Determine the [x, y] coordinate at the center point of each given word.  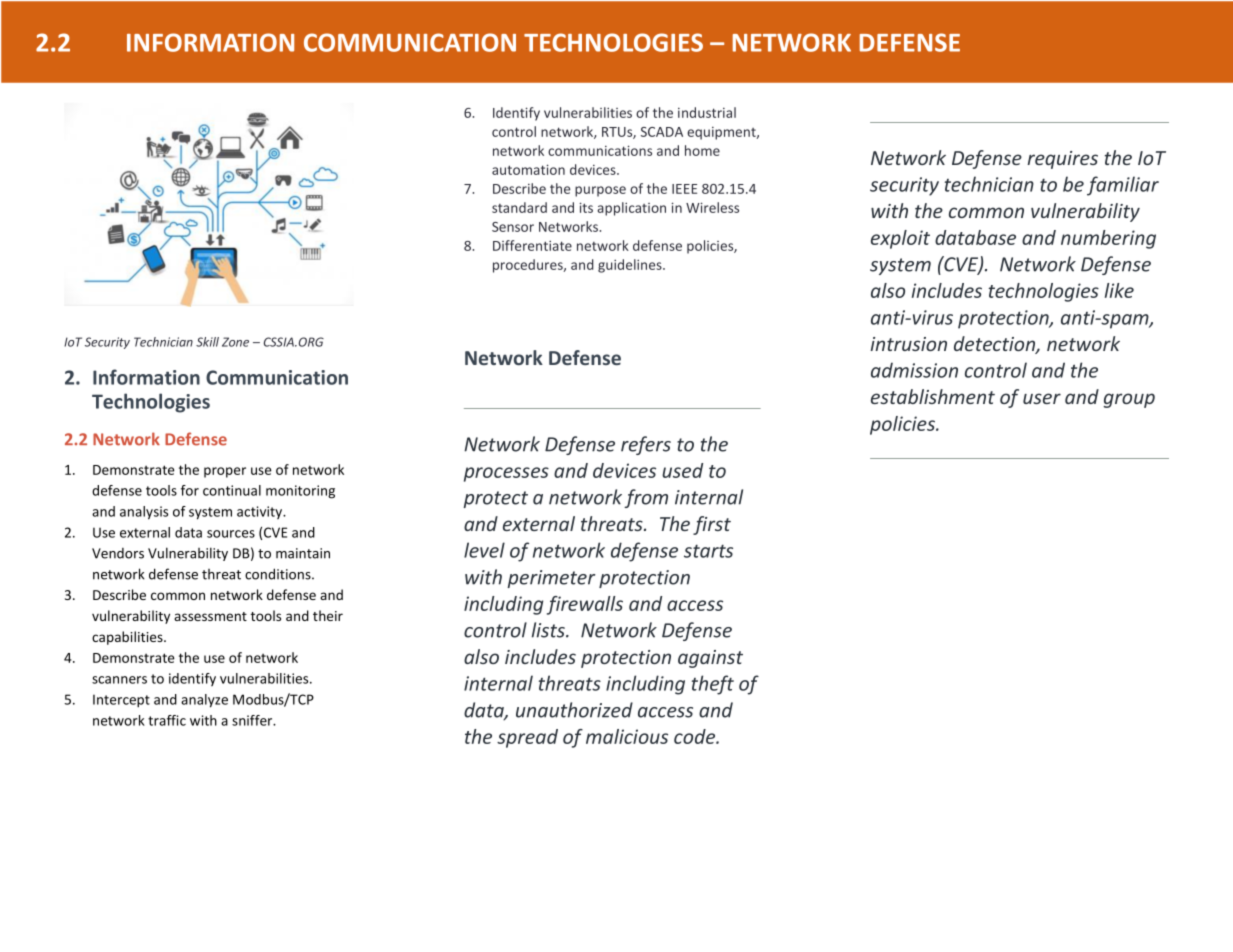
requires [1062, 160]
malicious [627, 736]
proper [225, 472]
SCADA [662, 132]
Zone [235, 342]
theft [713, 685]
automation [528, 169]
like [1119, 290]
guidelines [631, 266]
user [1042, 398]
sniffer [253, 720]
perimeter [551, 579]
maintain [303, 553]
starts [708, 551]
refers [646, 445]
